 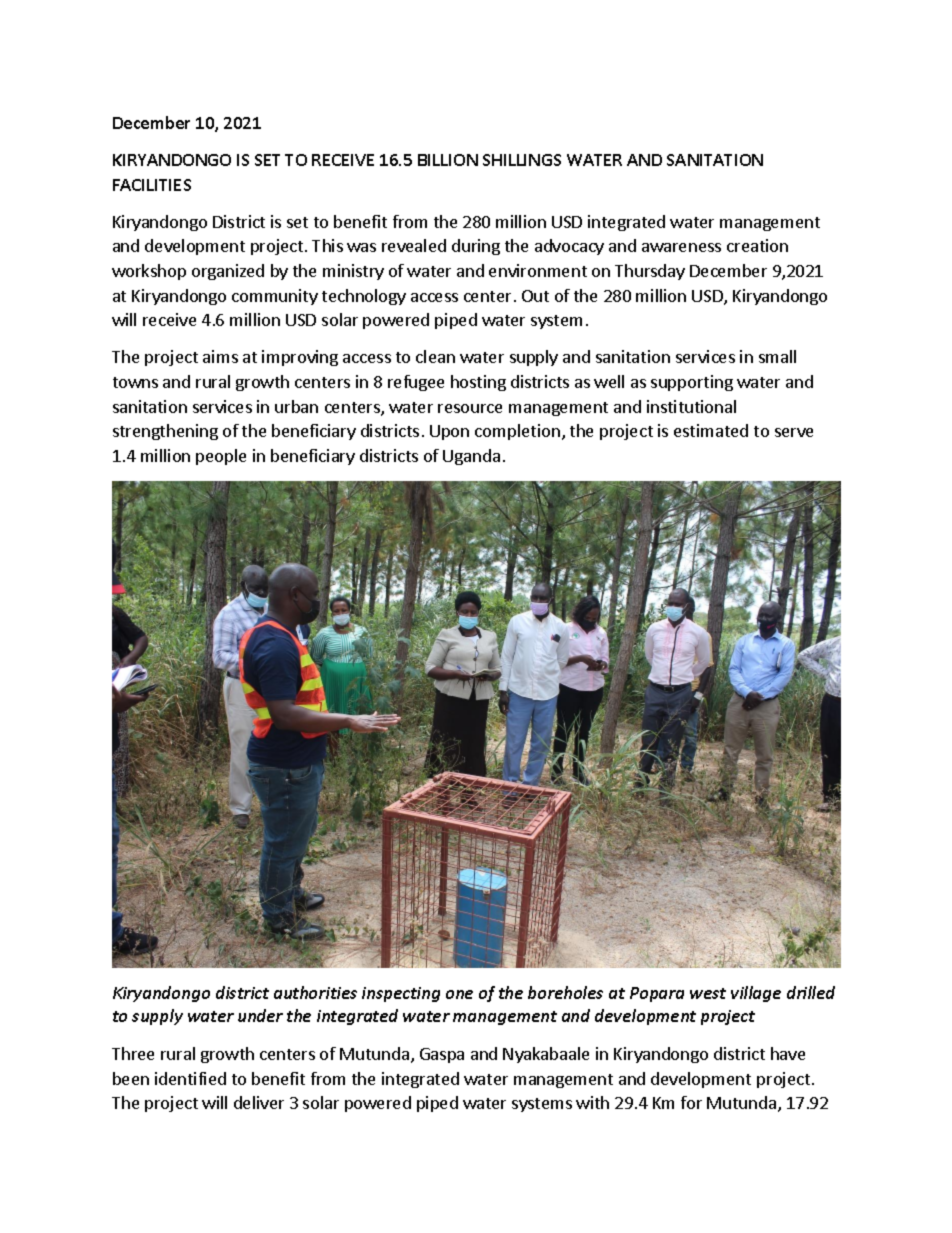 I want to click on estimated, so click(x=711, y=430).
